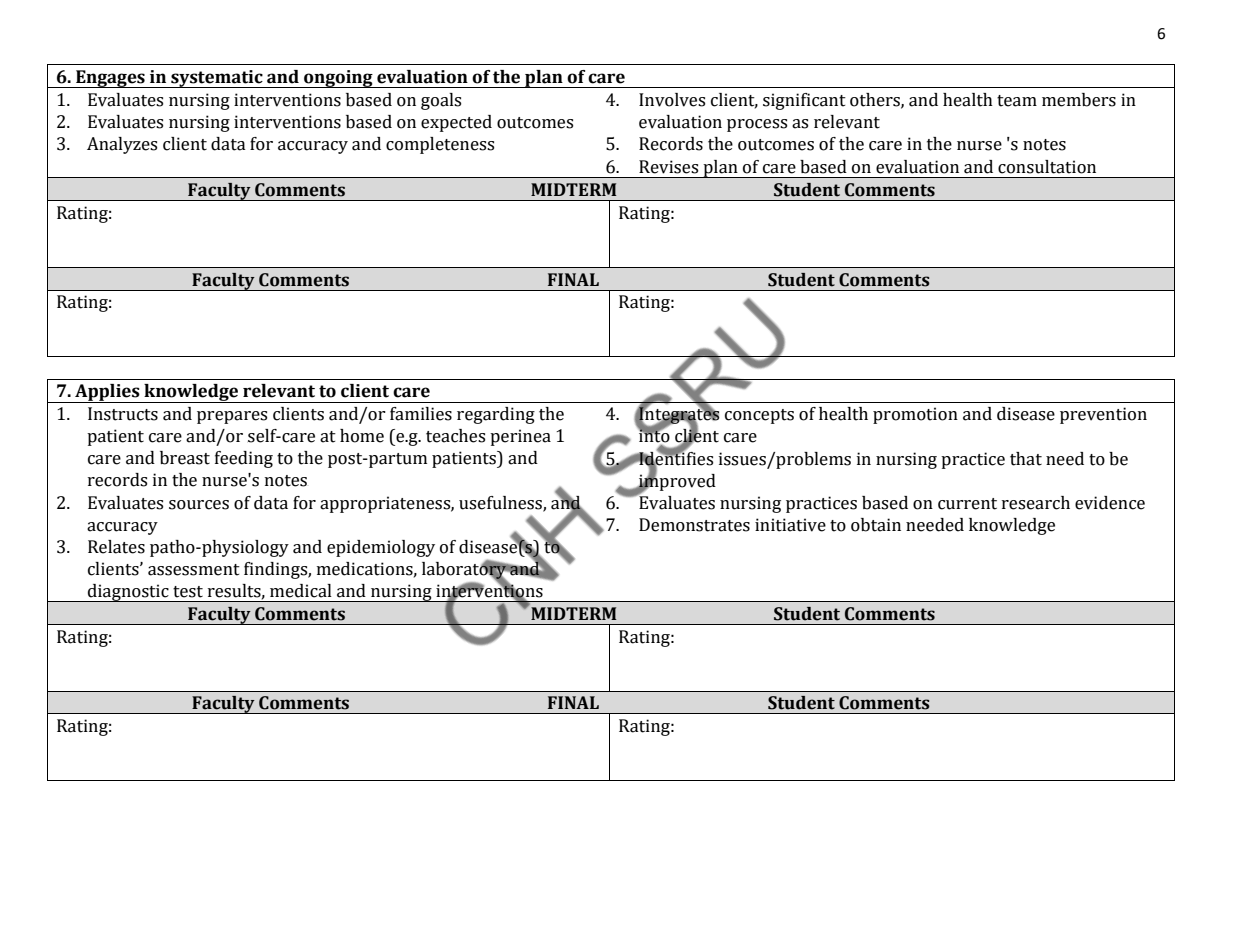  I want to click on team, so click(1017, 101).
